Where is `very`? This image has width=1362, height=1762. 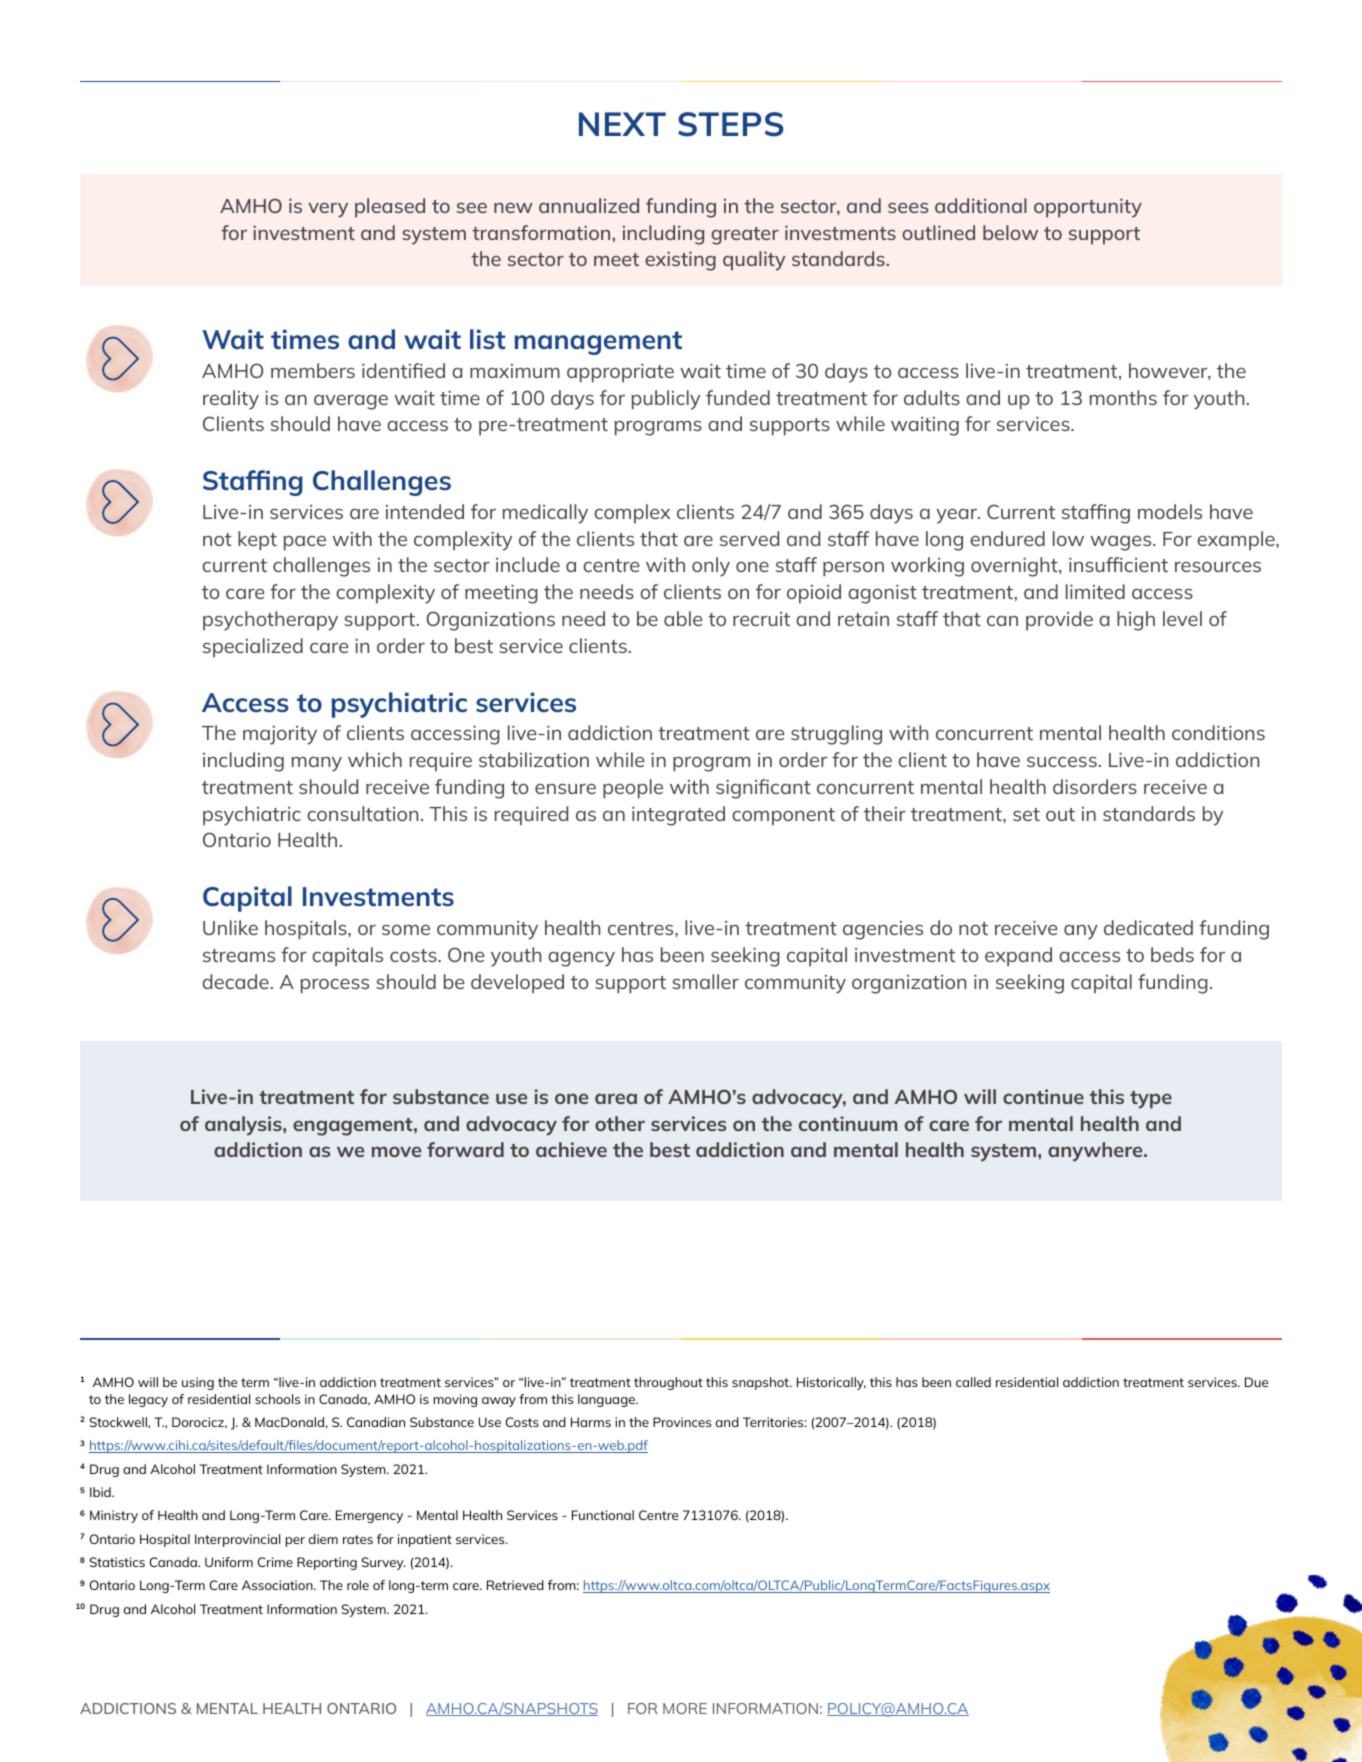
very is located at coordinates (328, 210).
